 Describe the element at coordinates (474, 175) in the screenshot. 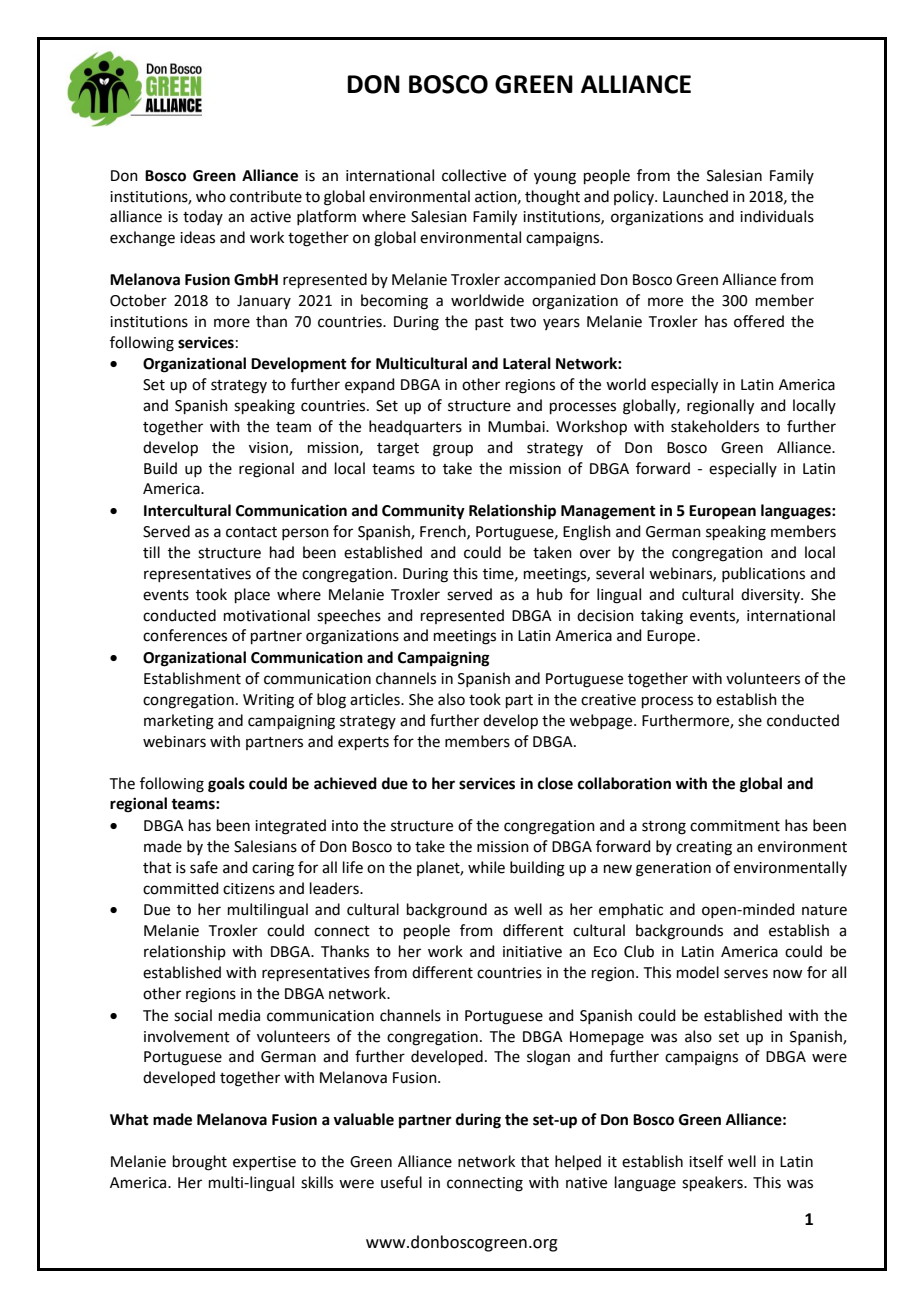

I see `collective` at that location.
